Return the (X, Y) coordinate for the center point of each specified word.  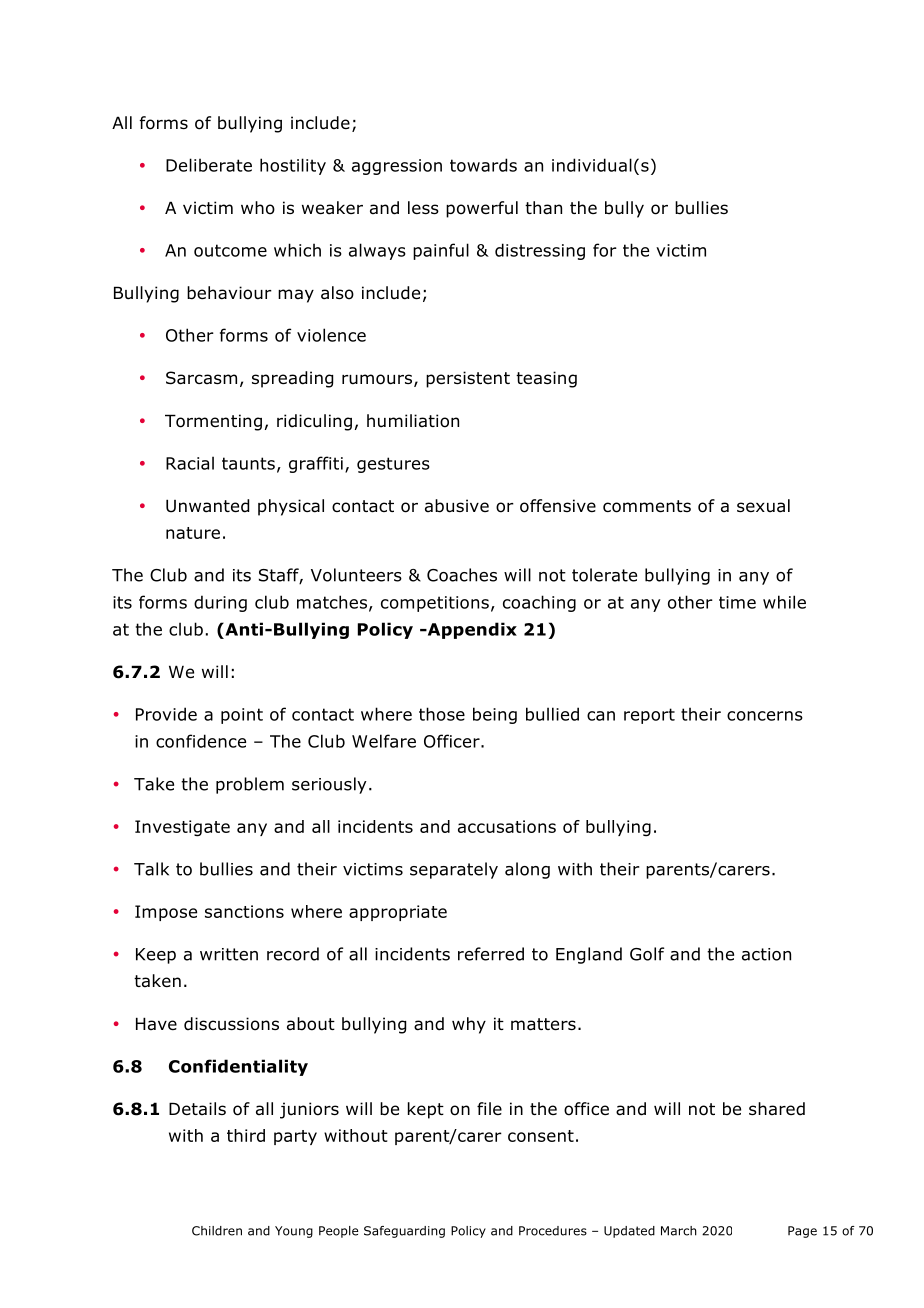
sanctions (244, 911)
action (766, 954)
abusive (457, 506)
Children (217, 1231)
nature (193, 533)
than (543, 208)
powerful (482, 209)
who (258, 208)
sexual (763, 506)
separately (454, 870)
